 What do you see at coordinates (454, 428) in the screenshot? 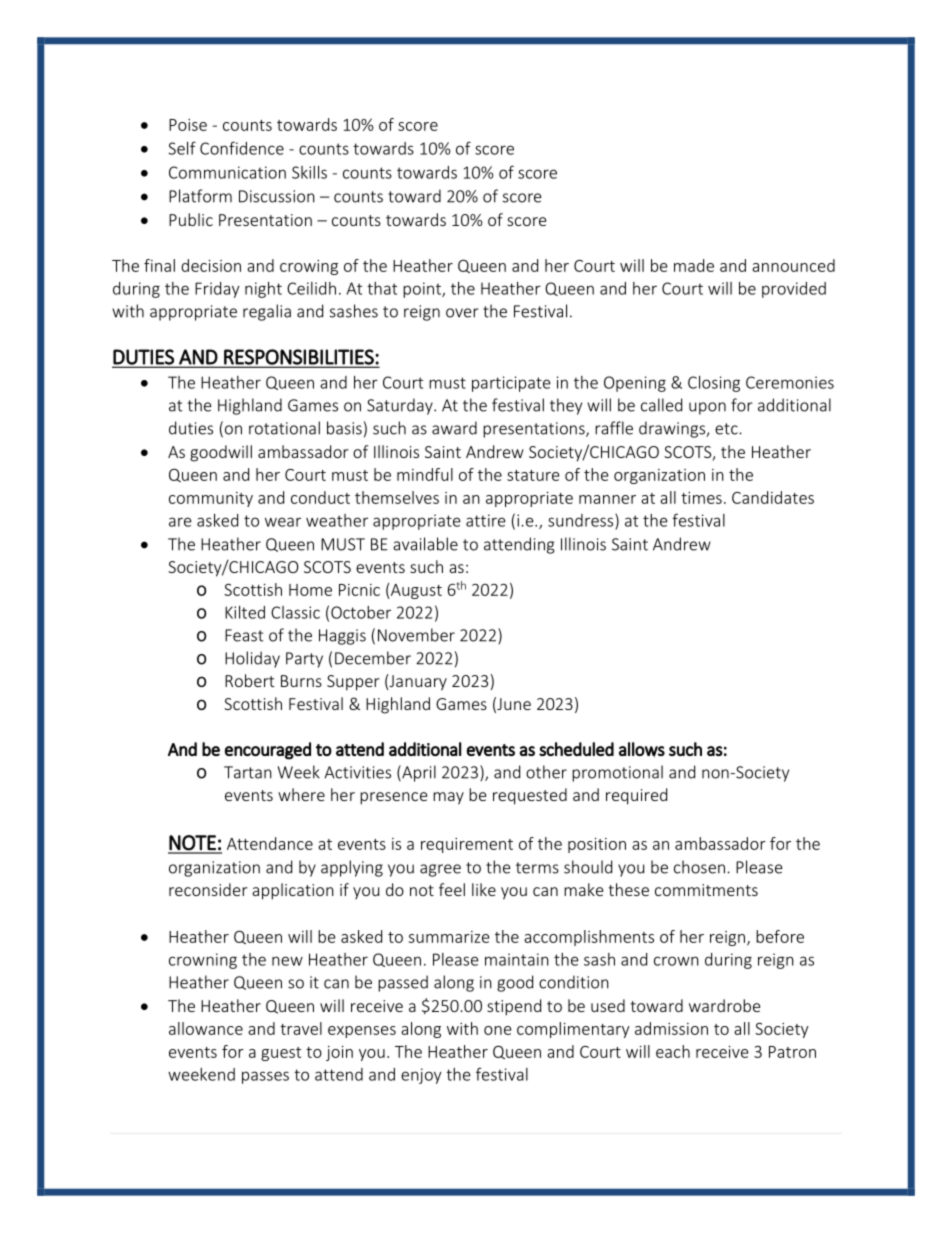
I see `award` at bounding box center [454, 428].
